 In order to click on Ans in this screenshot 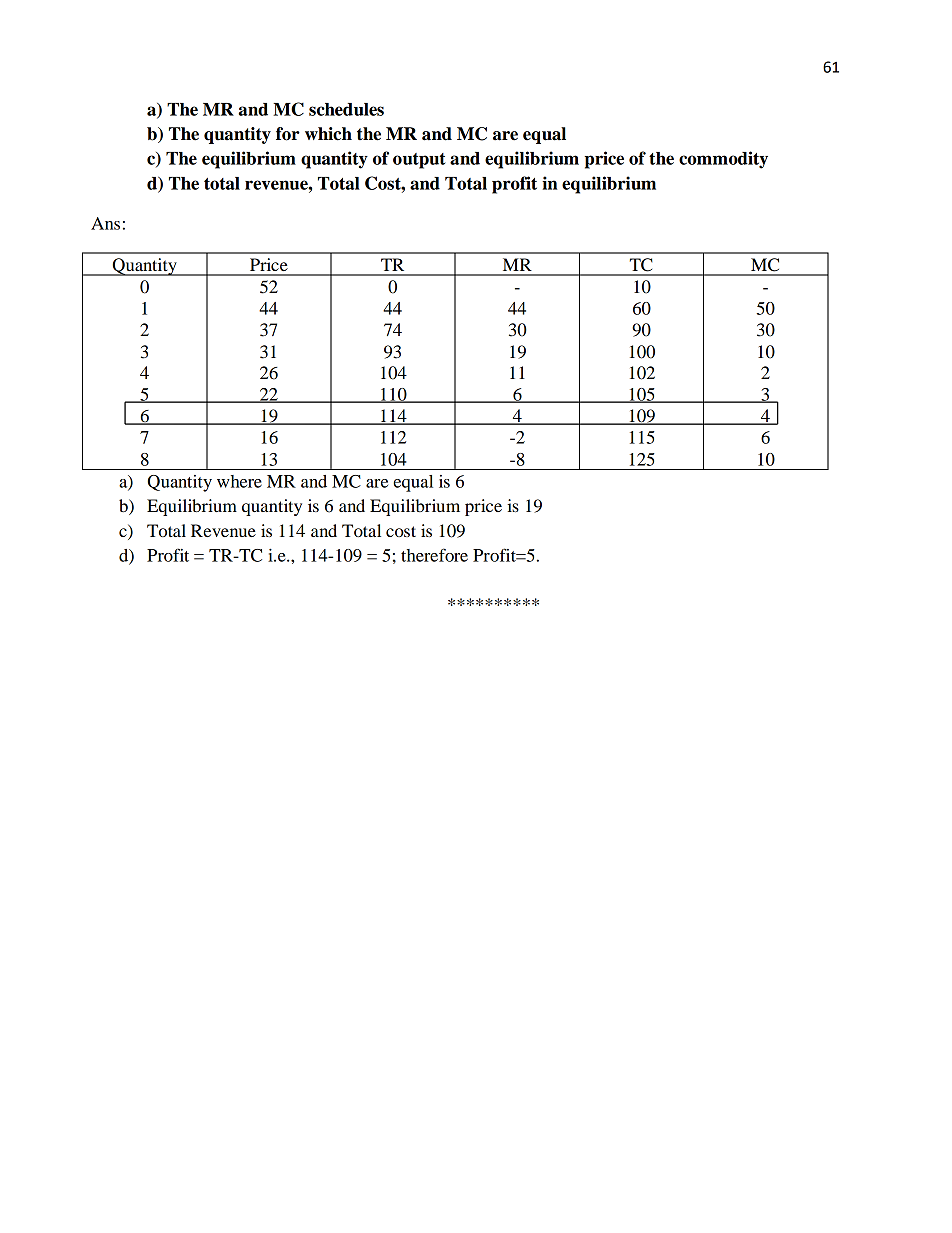, I will do `click(105, 223)`.
